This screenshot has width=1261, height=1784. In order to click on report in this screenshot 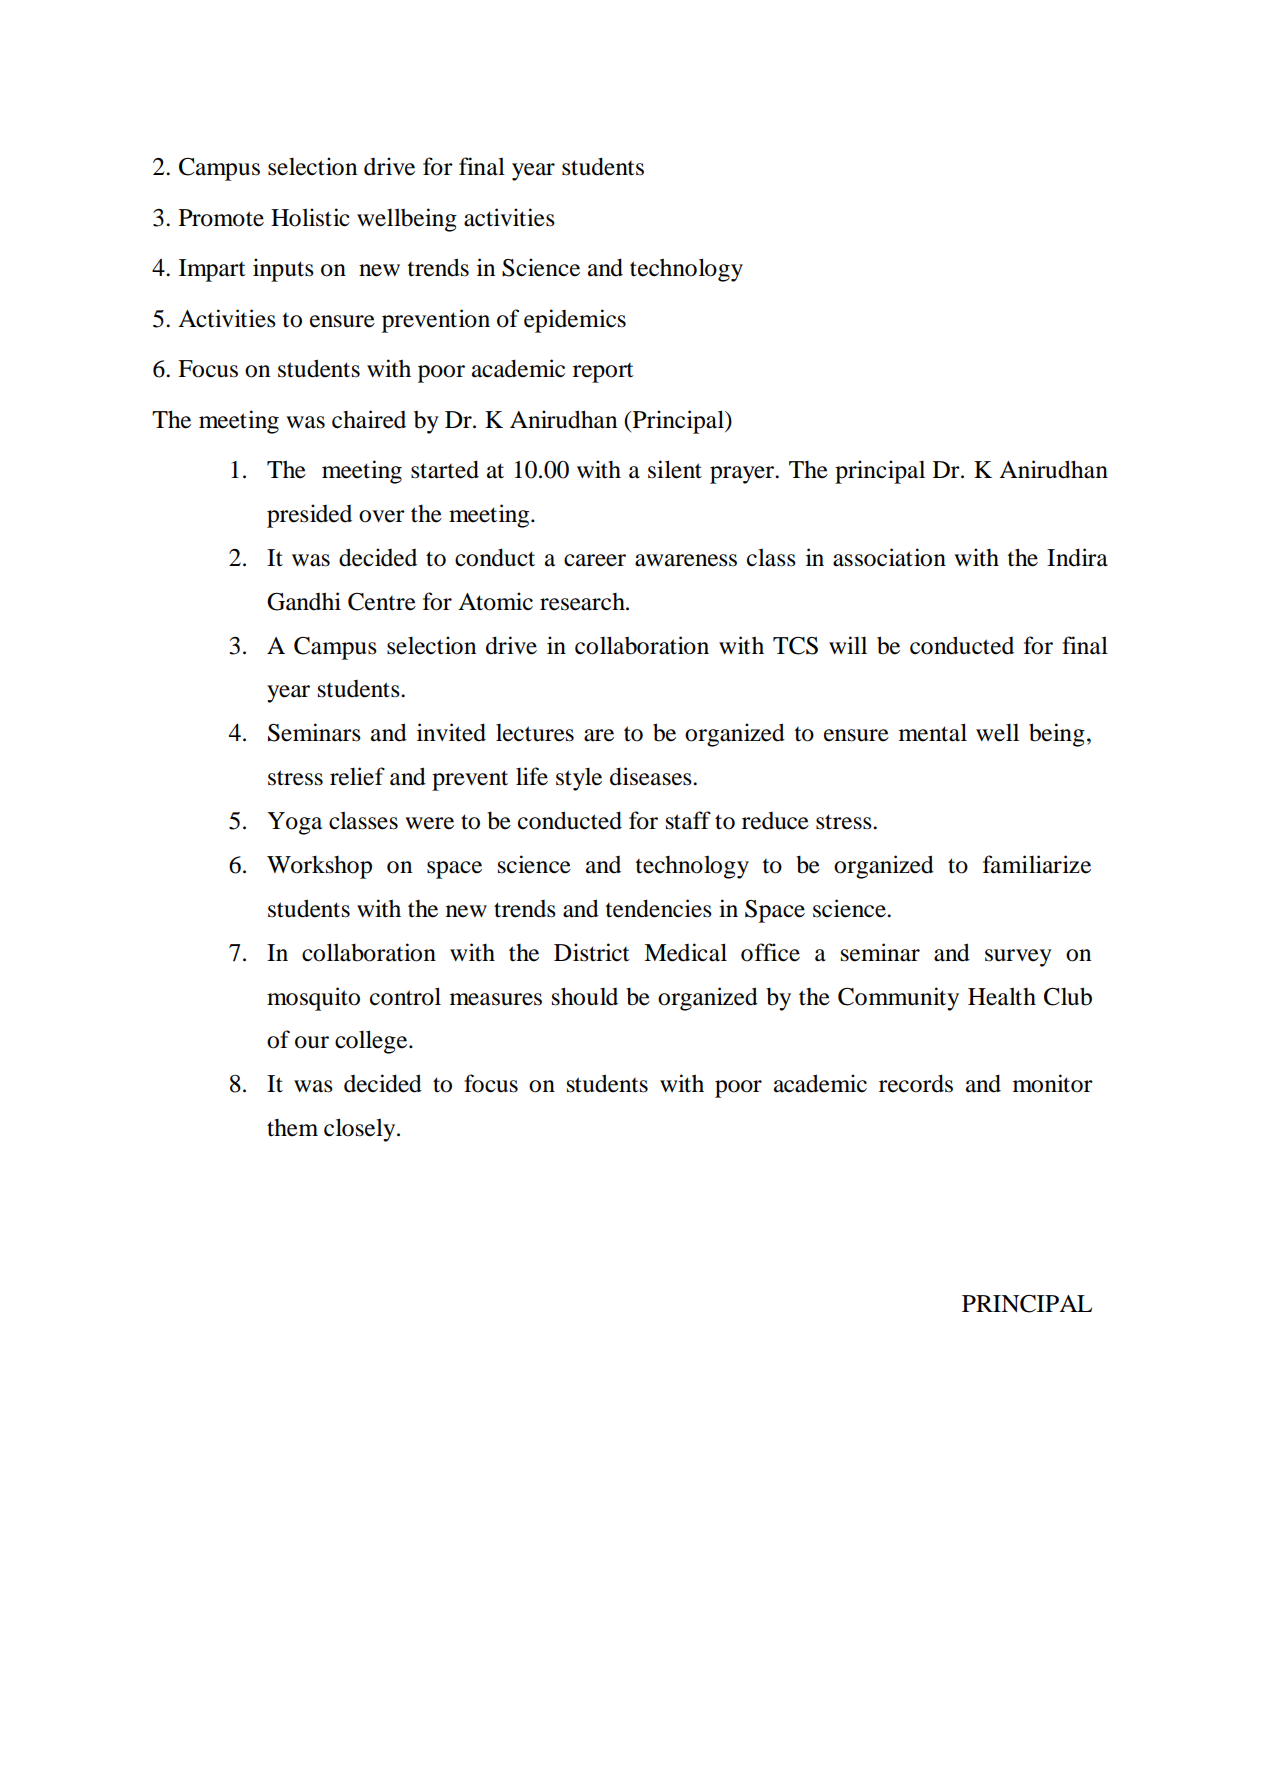, I will do `click(603, 373)`.
